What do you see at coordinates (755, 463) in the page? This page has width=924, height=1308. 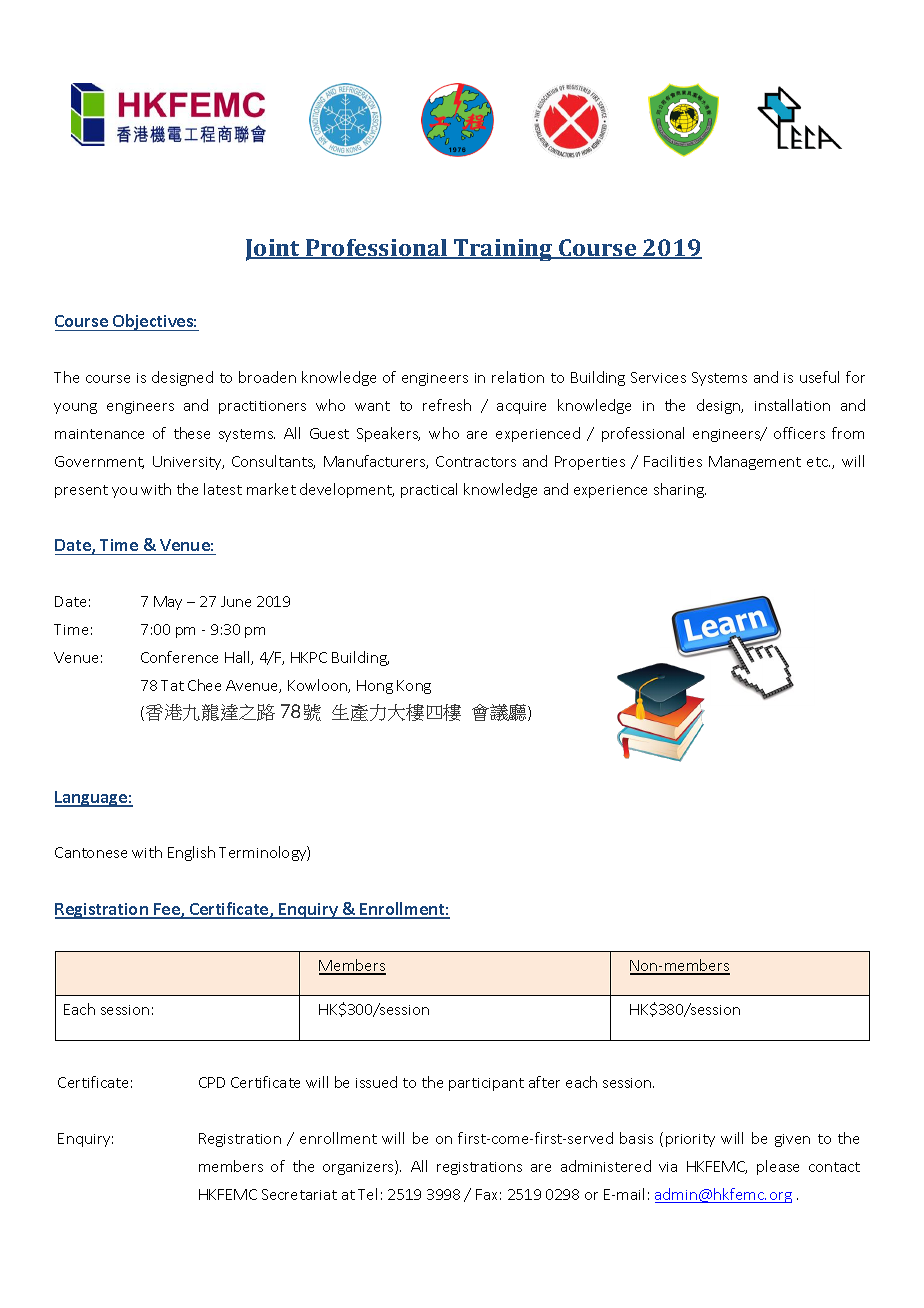 I see `Management` at bounding box center [755, 463].
